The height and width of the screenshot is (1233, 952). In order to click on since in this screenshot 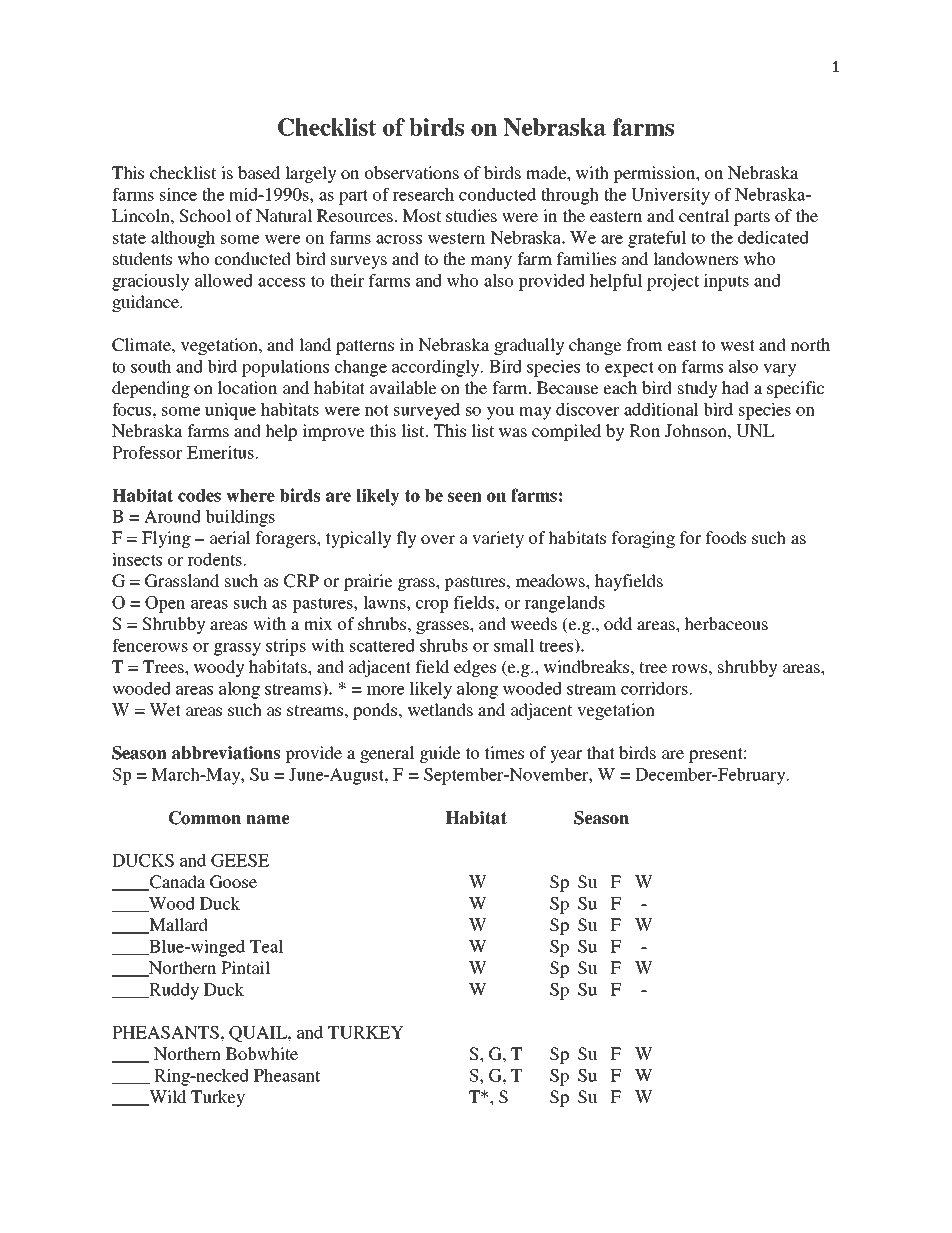, I will do `click(178, 194)`.
